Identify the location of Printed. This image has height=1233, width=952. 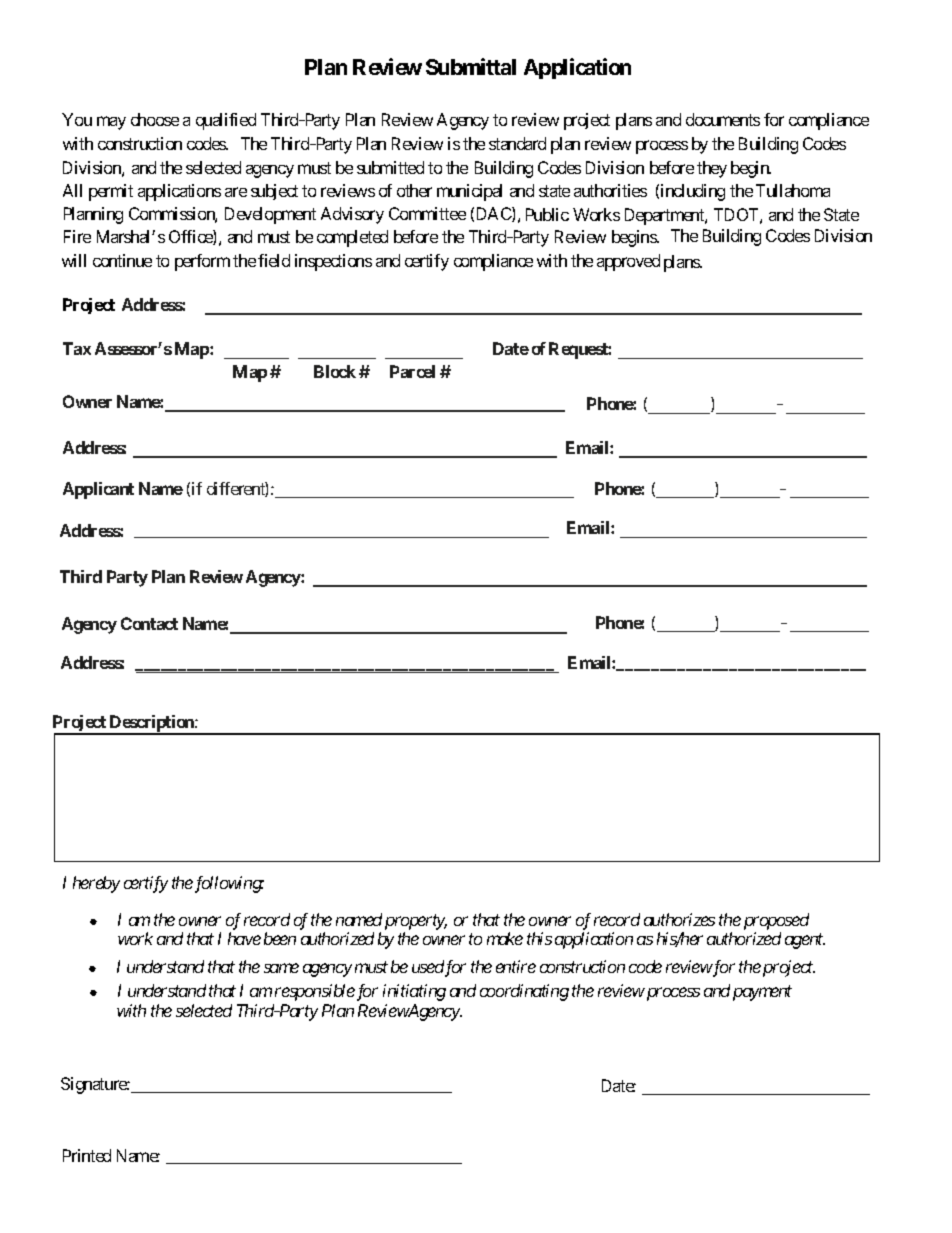
(87, 1155).
